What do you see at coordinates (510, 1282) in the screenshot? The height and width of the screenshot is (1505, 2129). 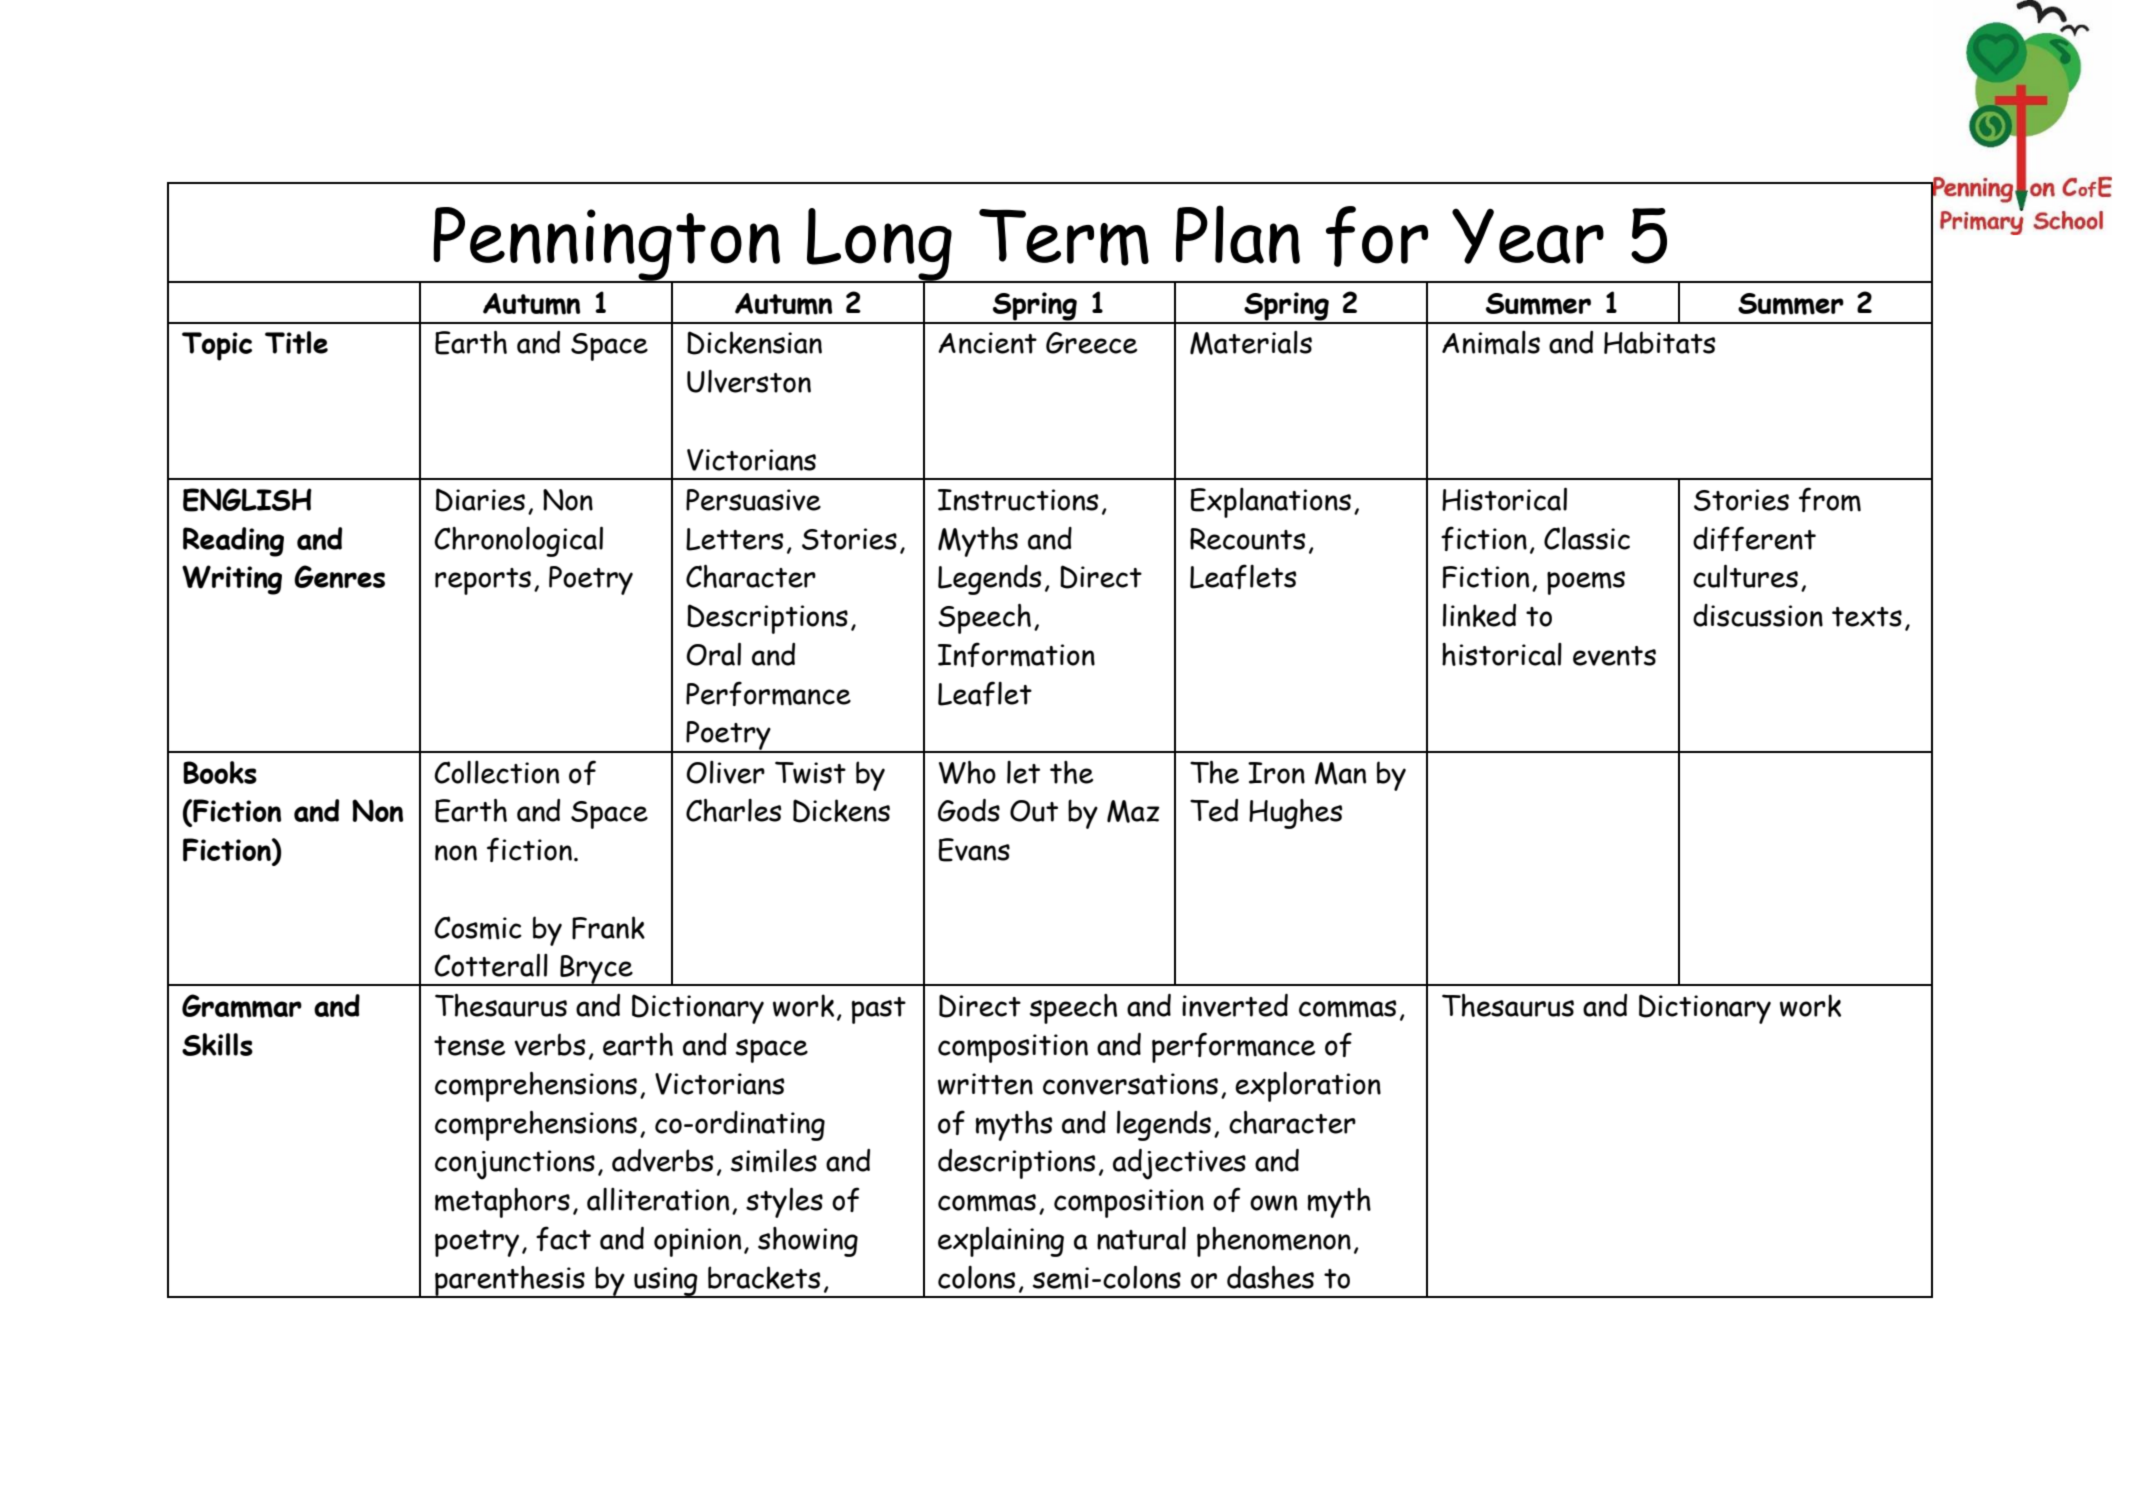 I see `parenthesis` at bounding box center [510, 1282].
